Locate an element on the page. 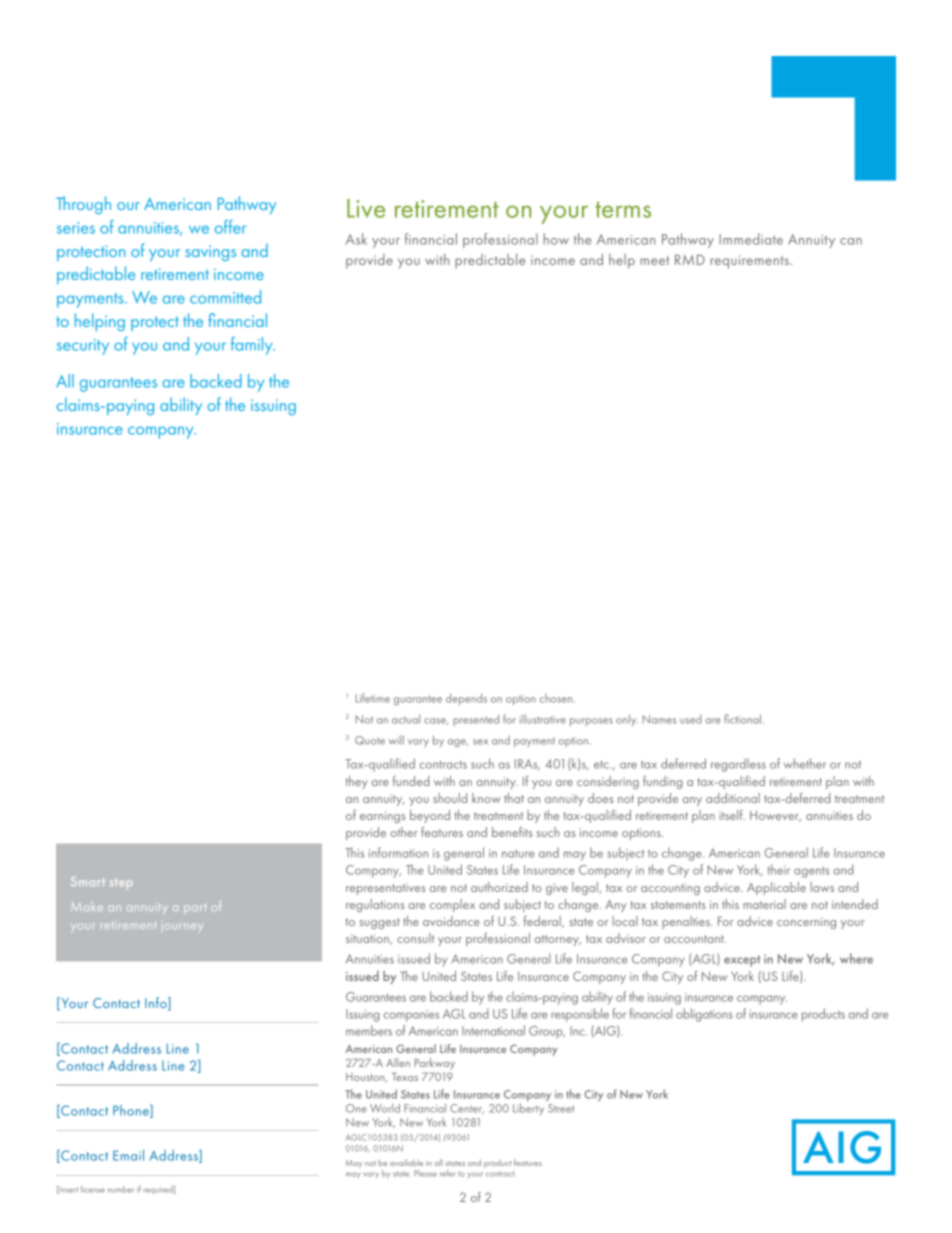  Live is located at coordinates (366, 208).
